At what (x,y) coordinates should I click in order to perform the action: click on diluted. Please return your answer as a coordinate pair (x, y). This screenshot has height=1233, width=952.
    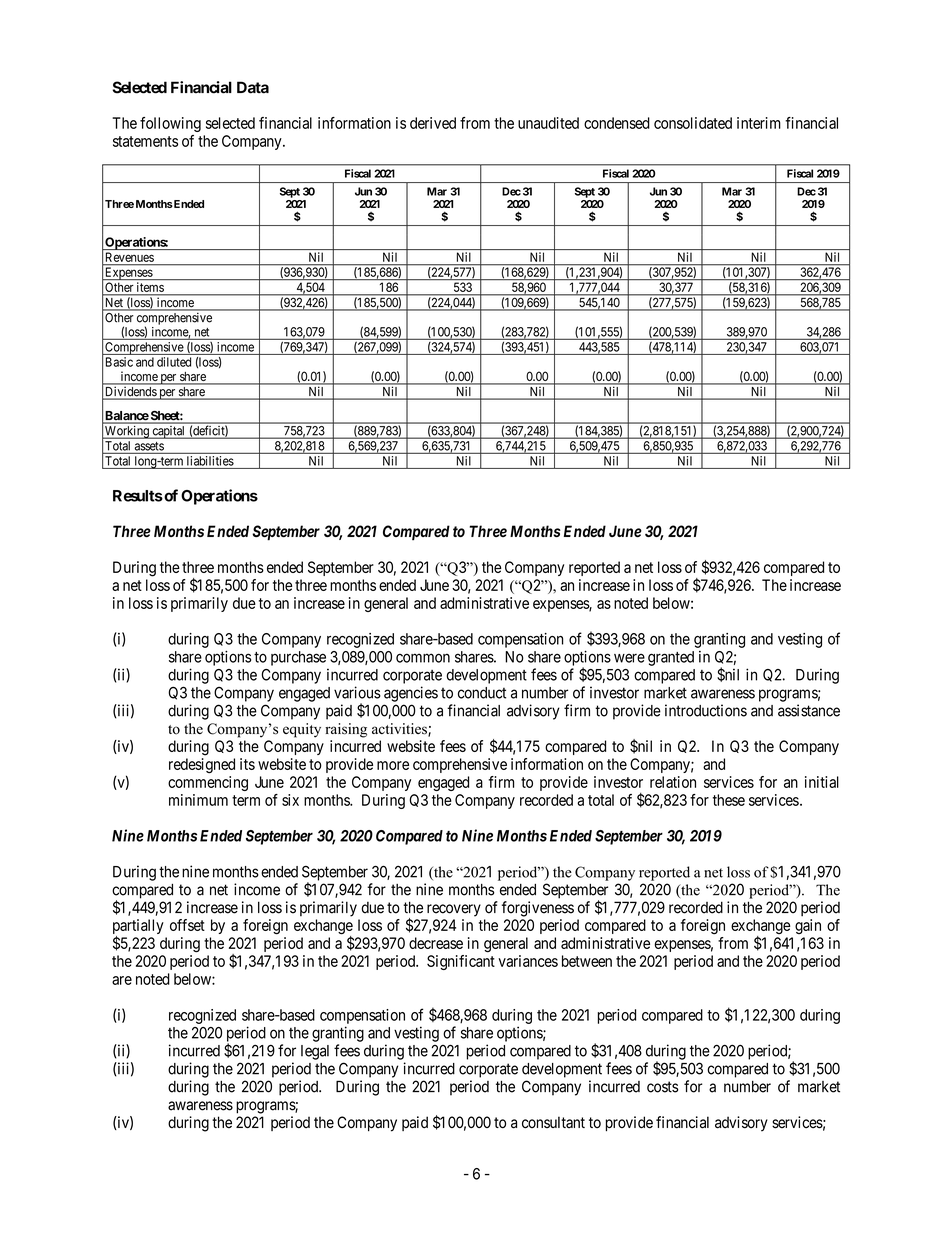
    Looking at the image, I should click on (174, 362).
